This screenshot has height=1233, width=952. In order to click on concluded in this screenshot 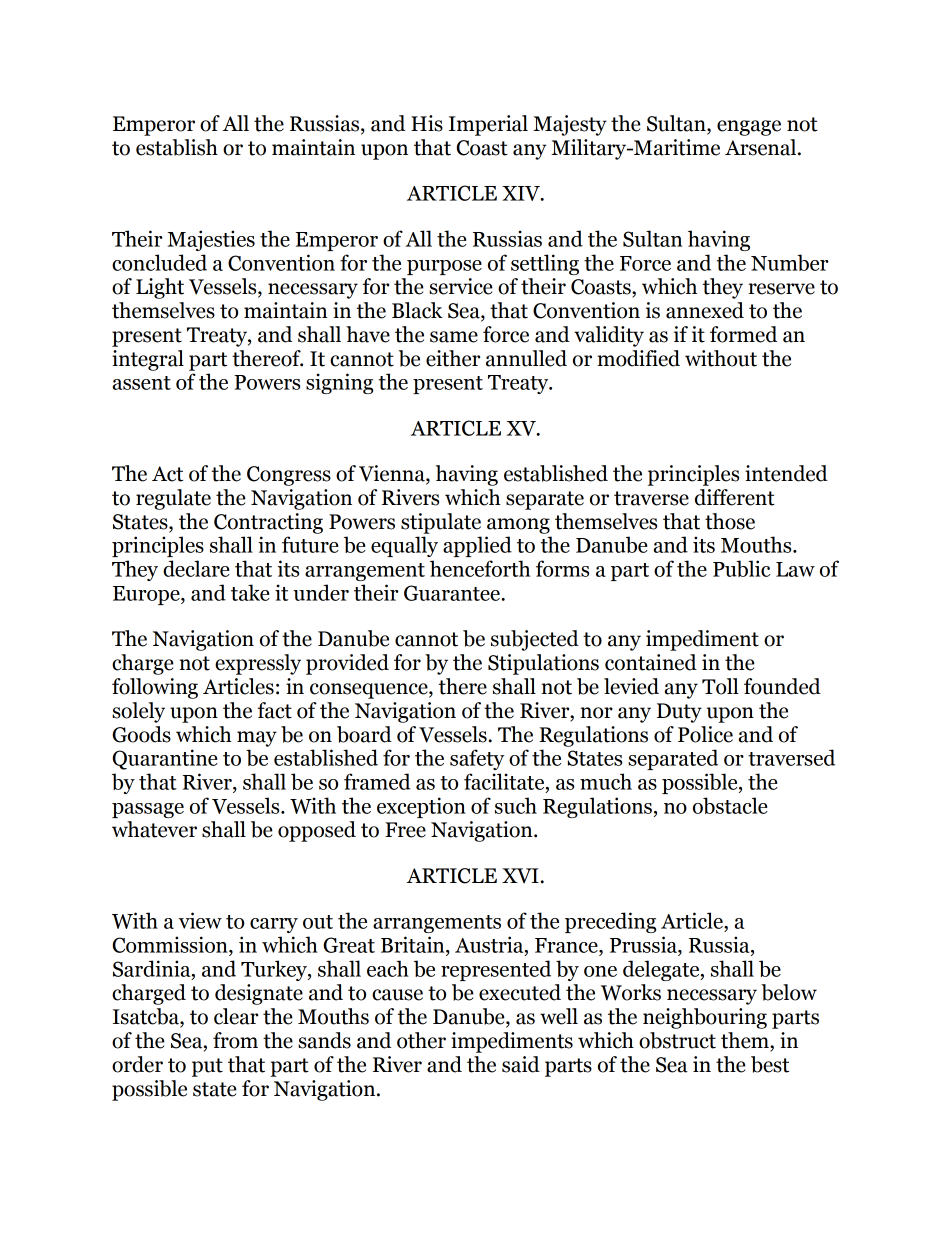, I will do `click(159, 262)`.
